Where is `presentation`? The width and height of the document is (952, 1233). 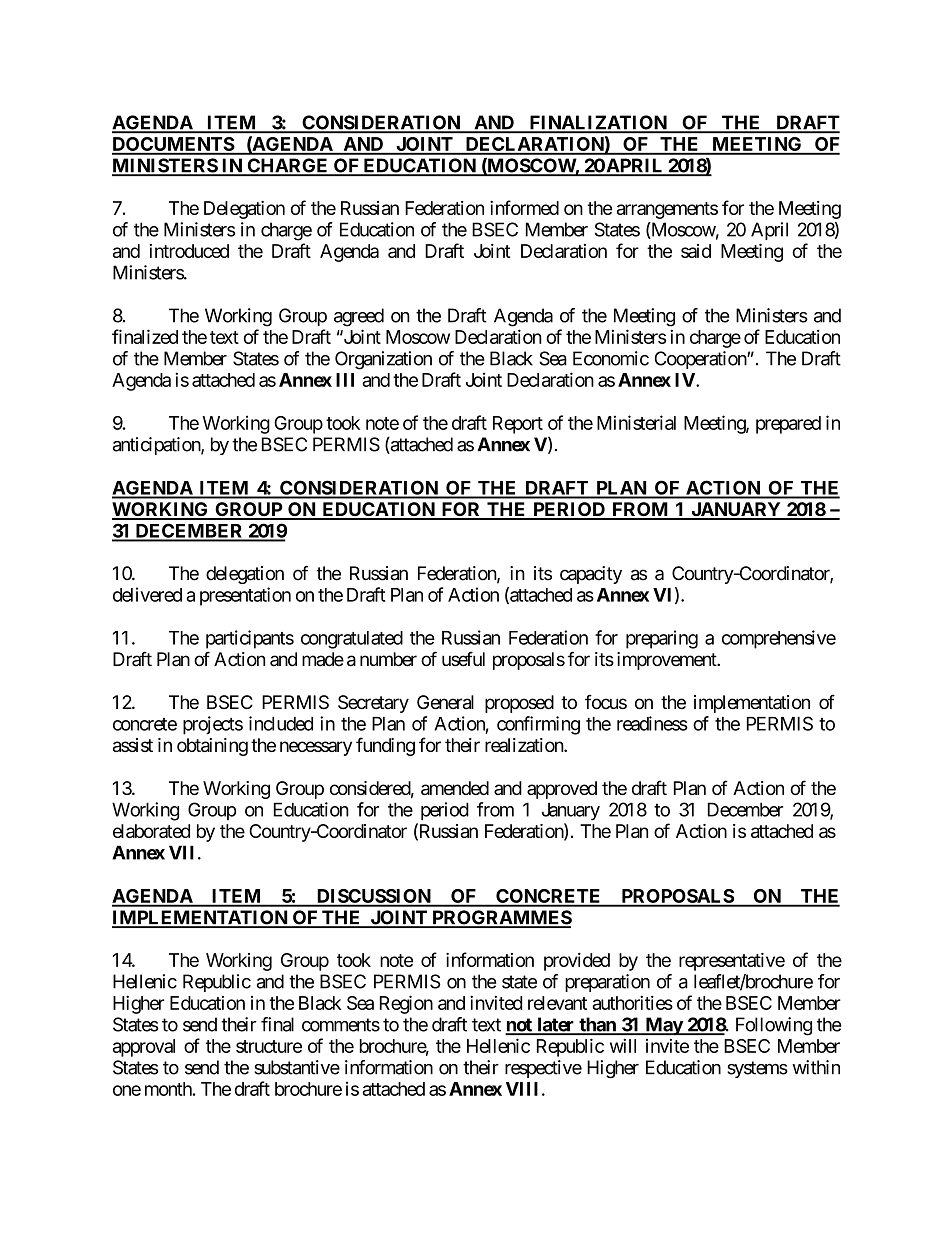 presentation is located at coordinates (245, 596).
